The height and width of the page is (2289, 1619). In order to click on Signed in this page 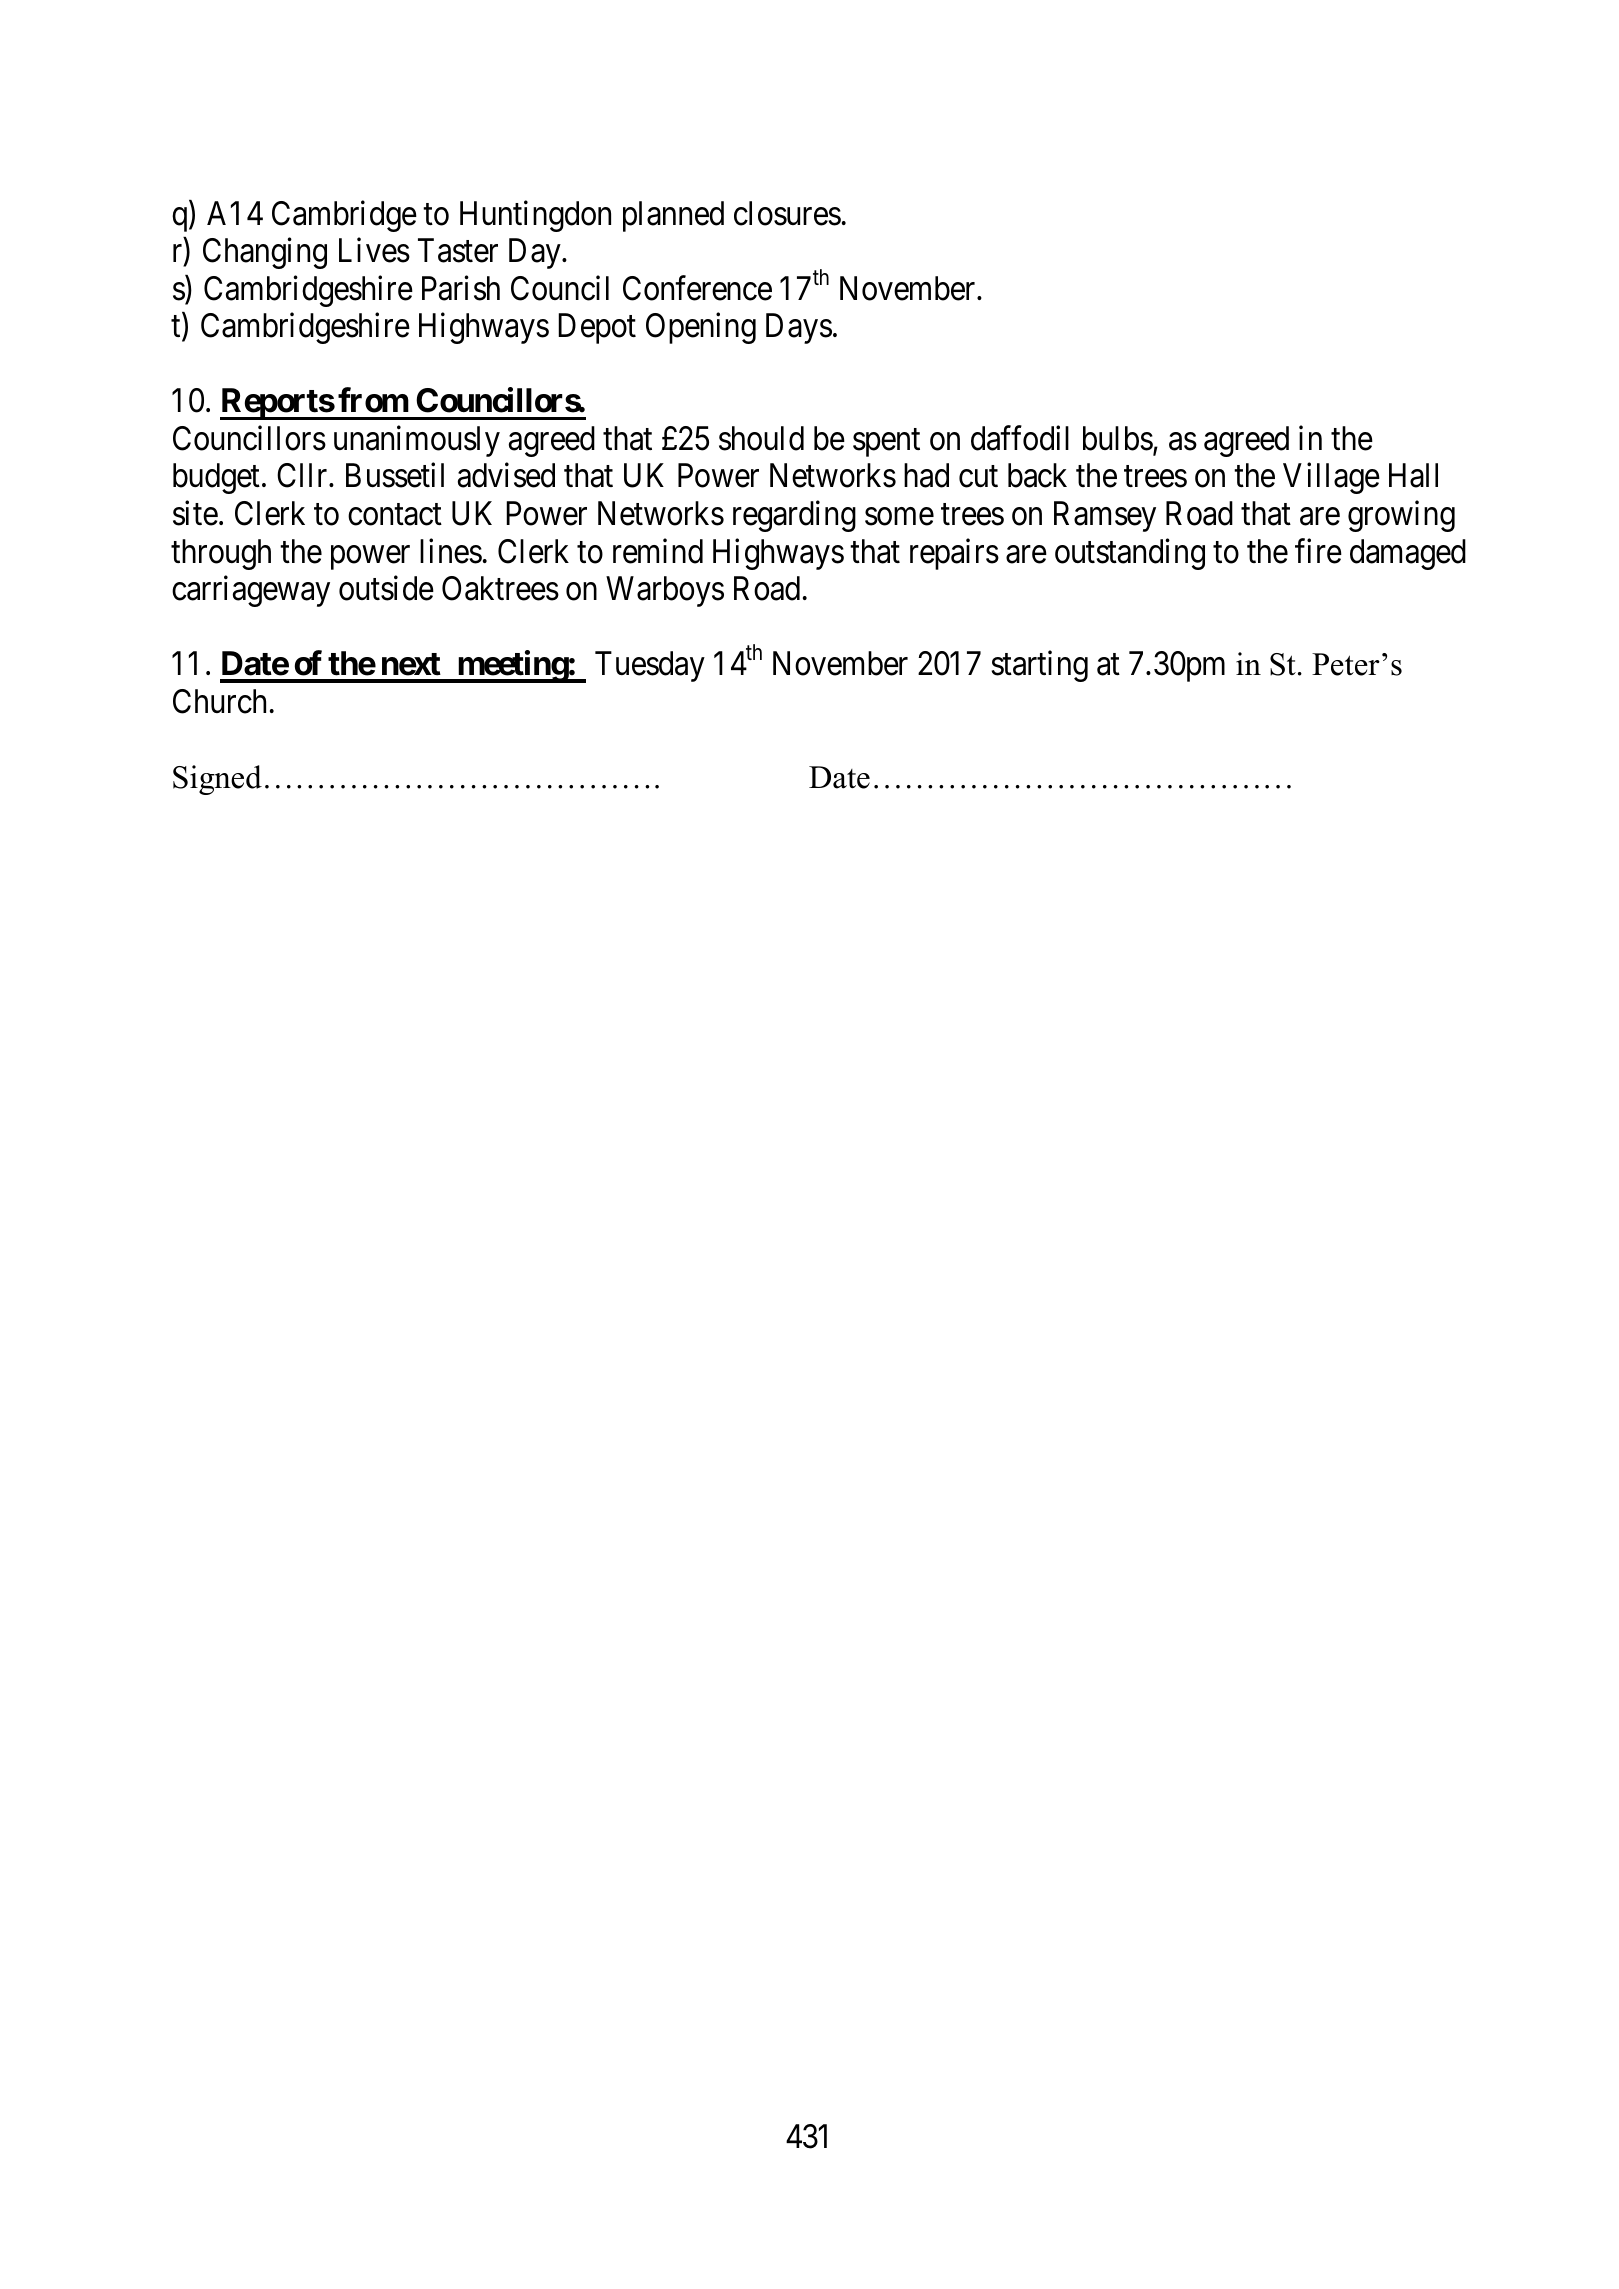, I will do `click(217, 780)`.
